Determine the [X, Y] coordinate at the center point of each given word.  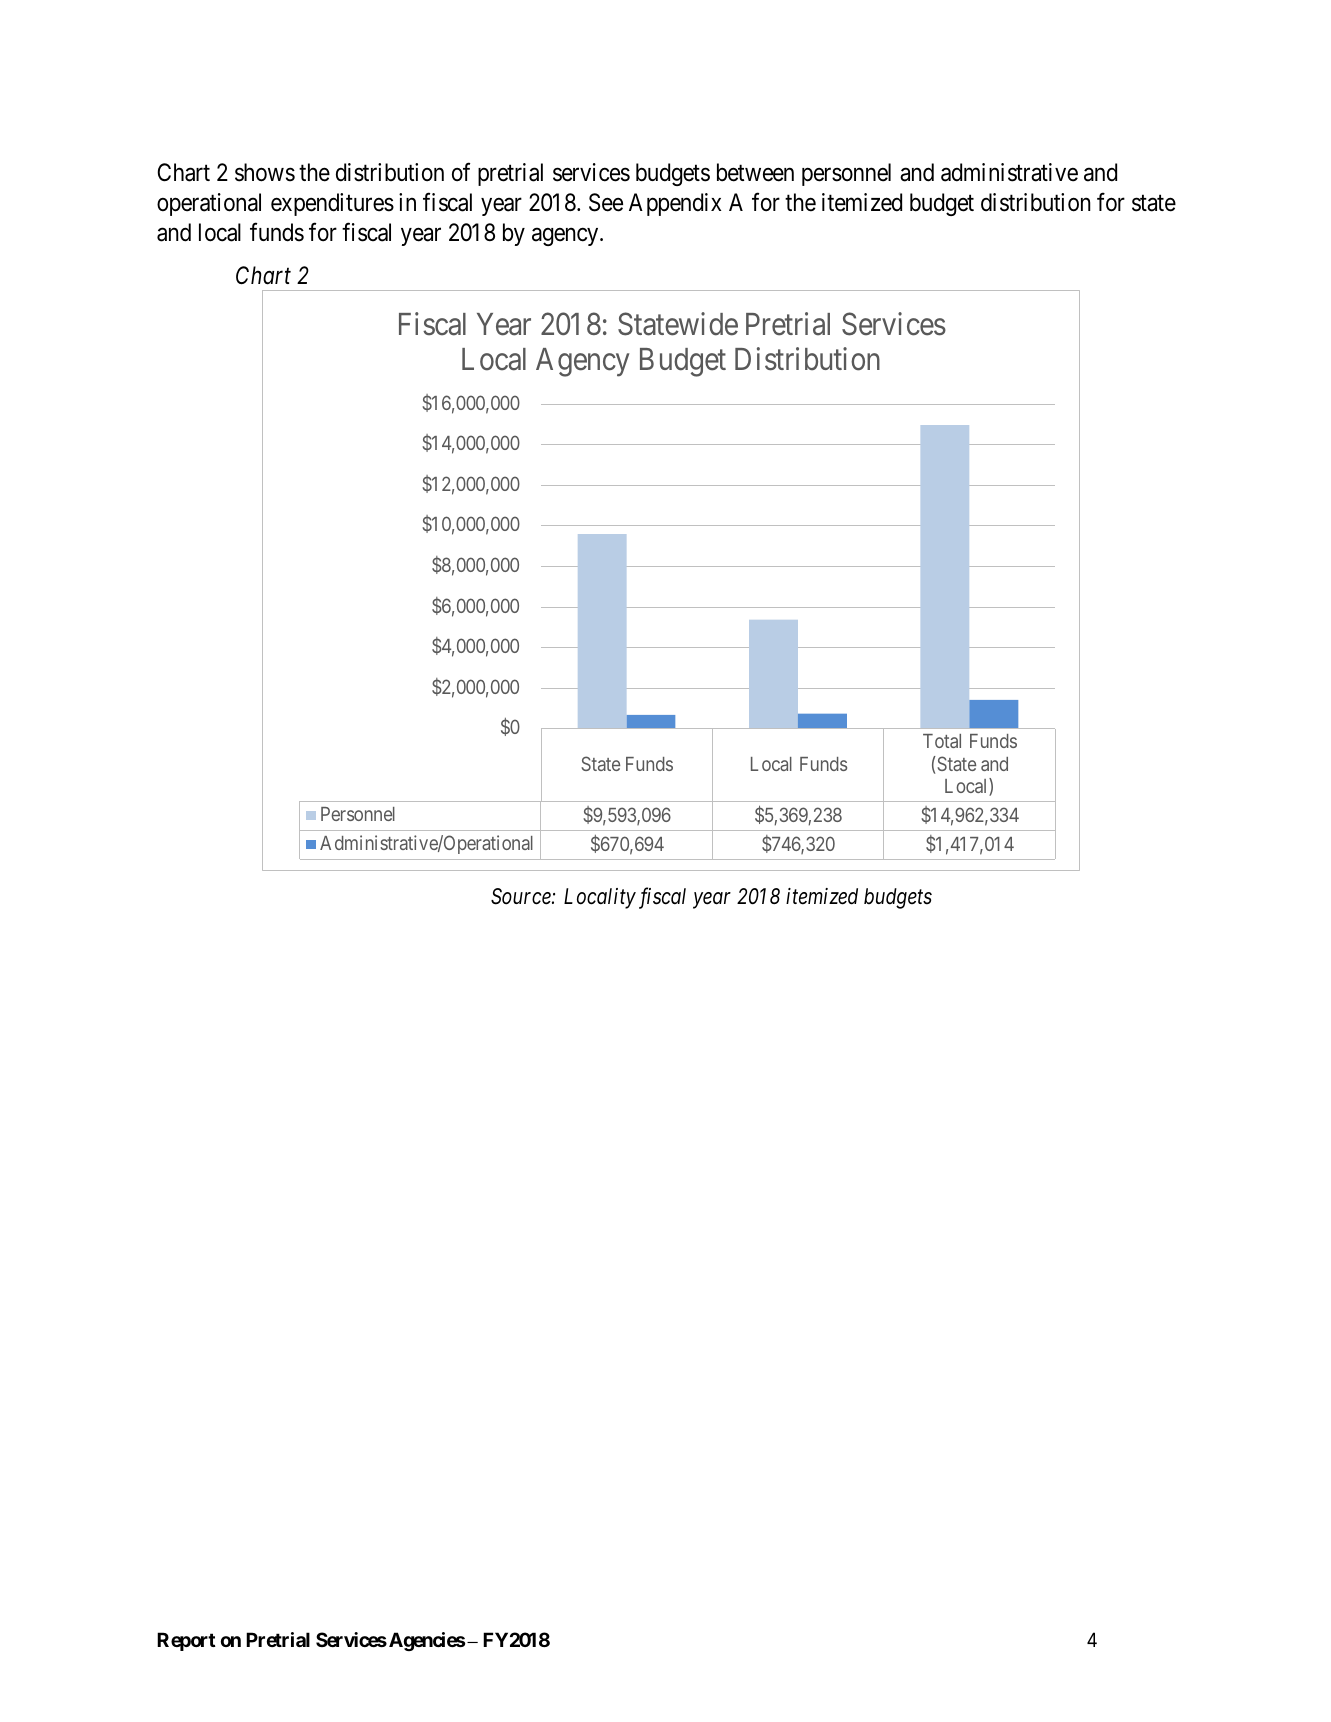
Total [942, 741]
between [755, 172]
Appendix [675, 204]
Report [186, 1641]
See [606, 202]
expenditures [332, 204]
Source [522, 896]
